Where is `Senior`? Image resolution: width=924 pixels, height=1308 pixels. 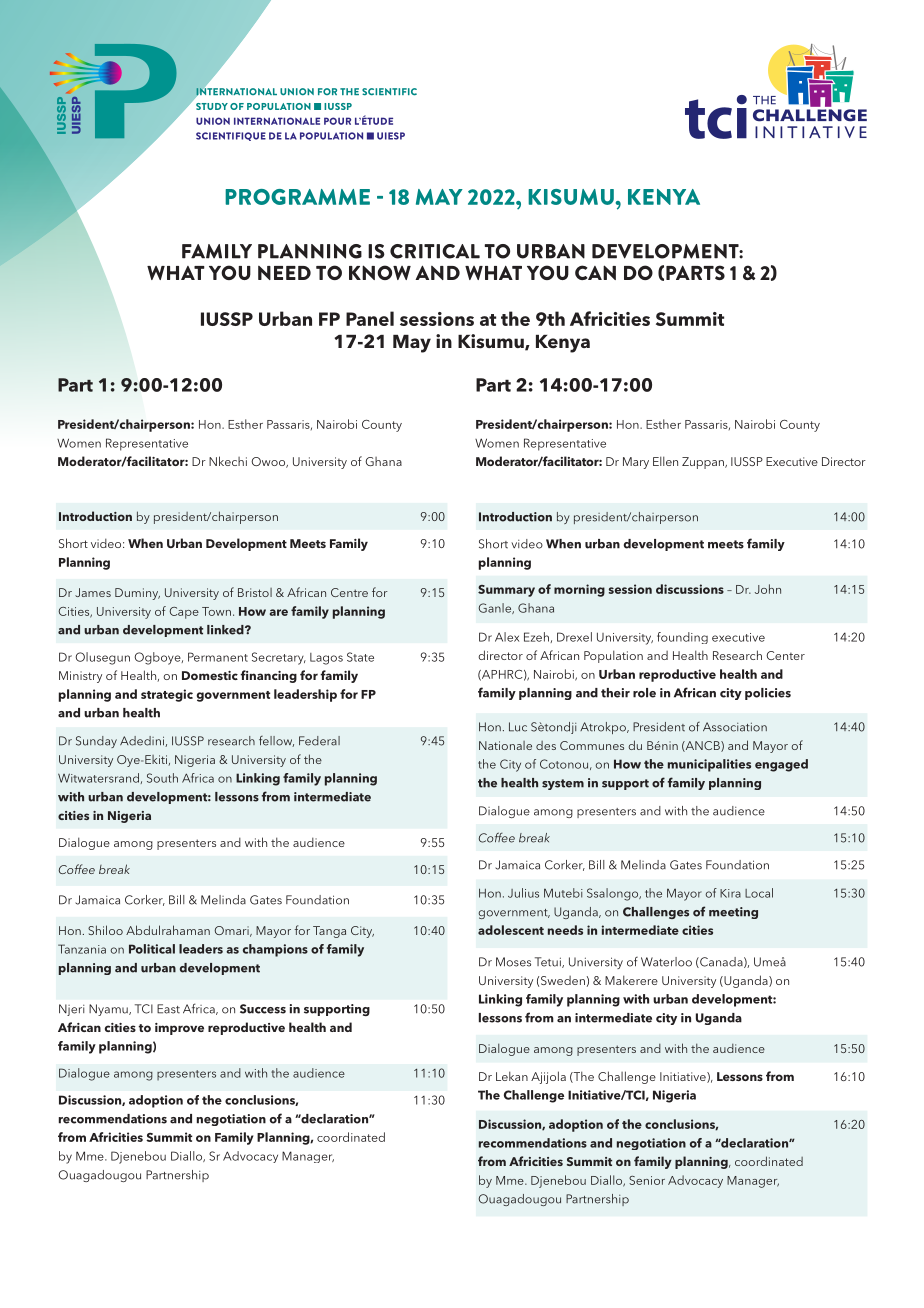 Senior is located at coordinates (647, 1180).
